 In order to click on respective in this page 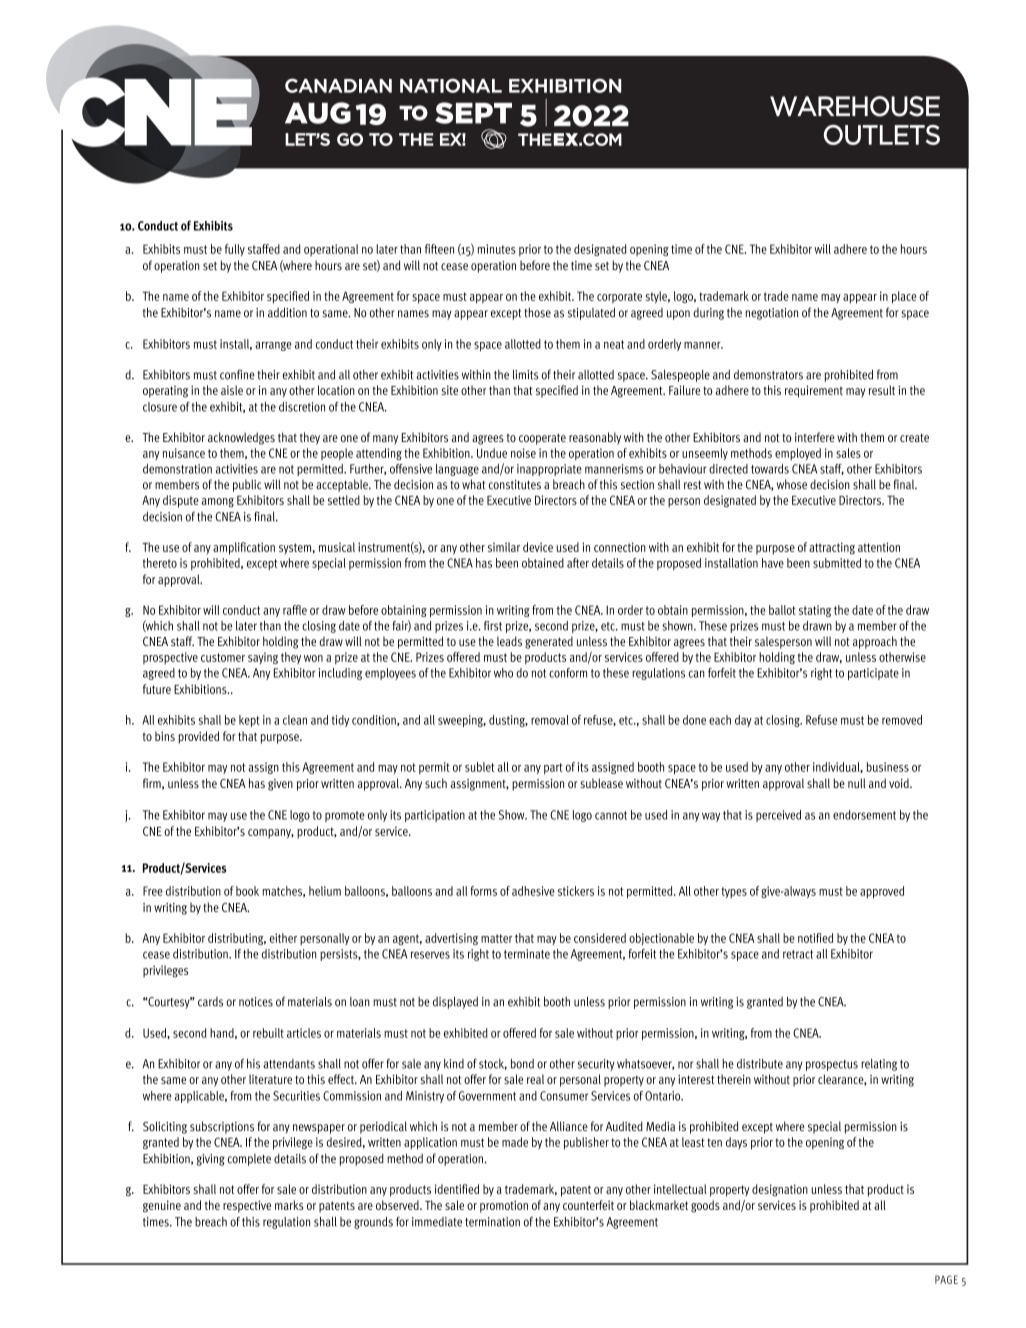, I will do `click(247, 1206)`.
